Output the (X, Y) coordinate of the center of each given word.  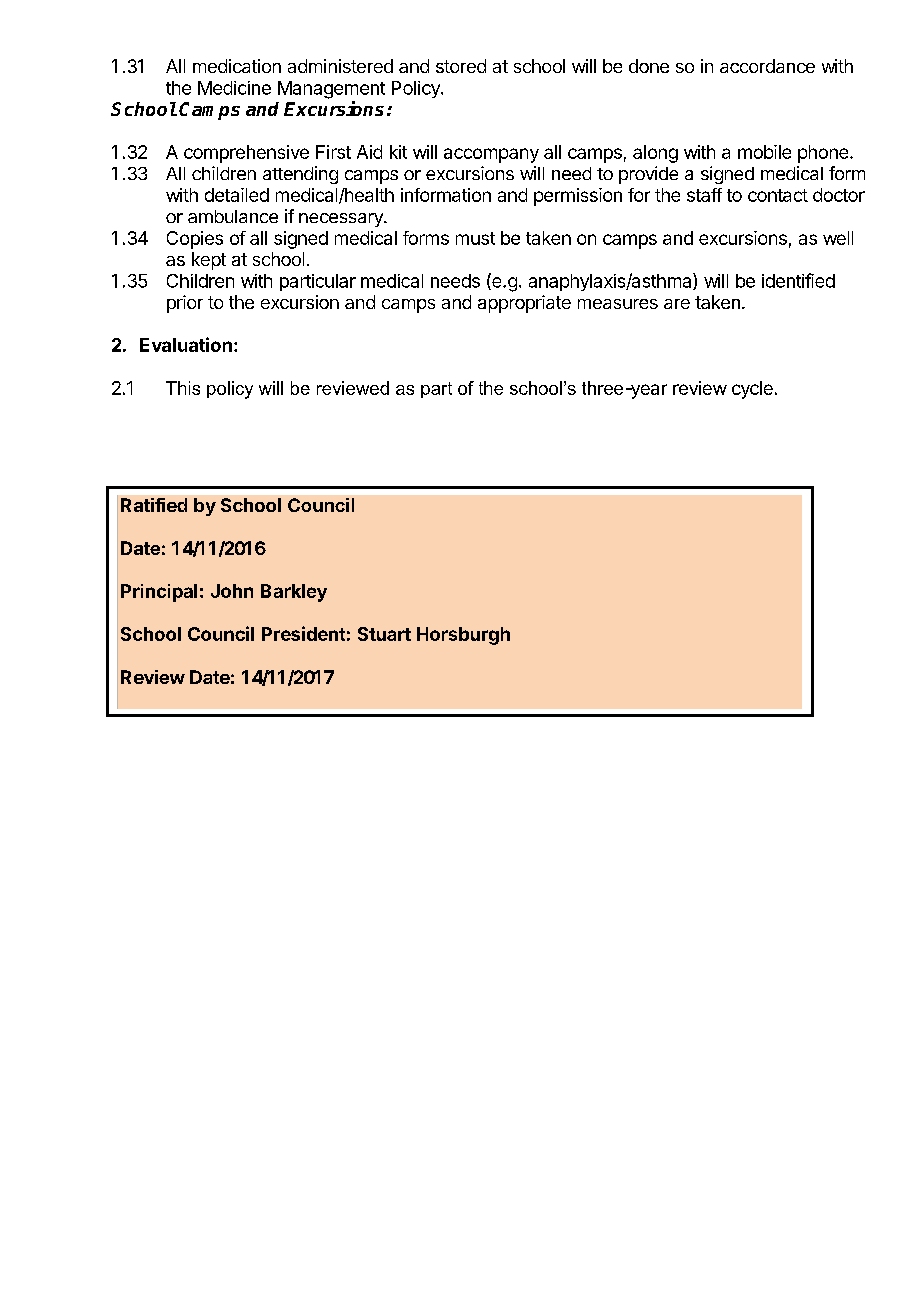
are (677, 304)
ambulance (233, 216)
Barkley (294, 593)
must (475, 238)
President (303, 633)
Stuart (384, 634)
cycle (752, 390)
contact (778, 195)
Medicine (234, 88)
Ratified (154, 505)
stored (461, 66)
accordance (767, 66)
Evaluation (186, 344)
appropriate (524, 304)
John (232, 591)
